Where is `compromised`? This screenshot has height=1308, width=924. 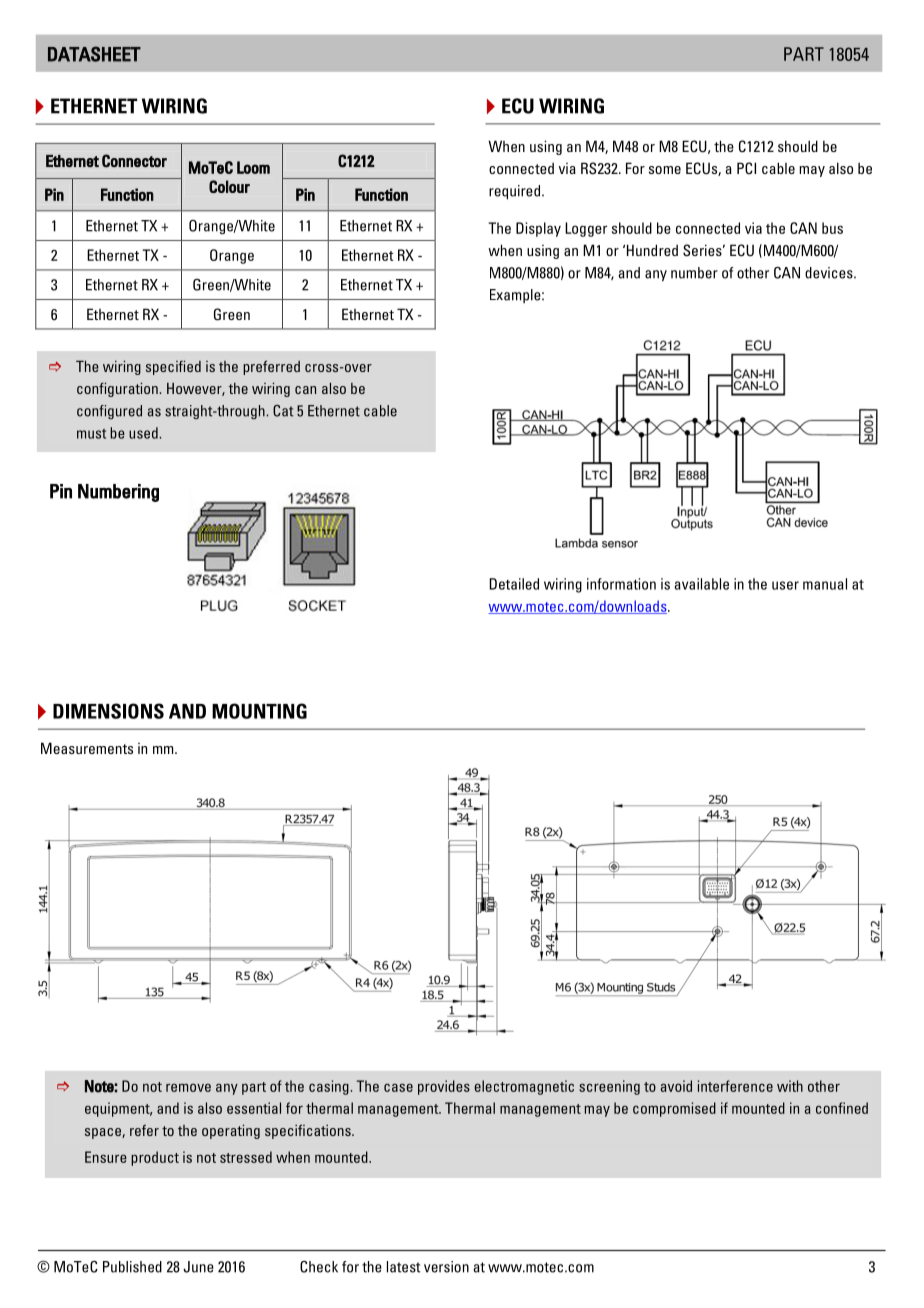 compromised is located at coordinates (674, 1109).
